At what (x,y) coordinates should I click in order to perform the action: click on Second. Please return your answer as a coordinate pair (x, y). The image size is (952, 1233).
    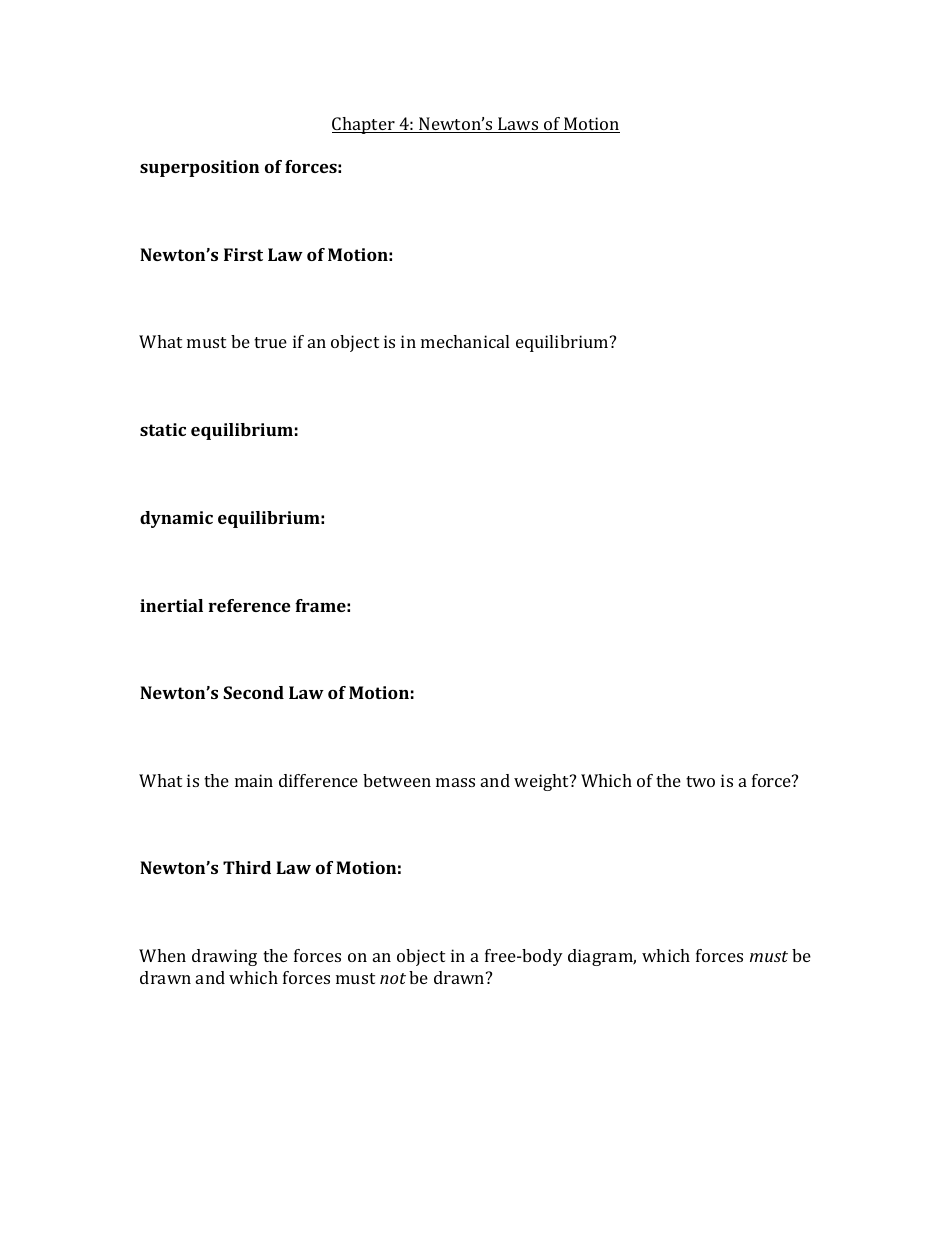
    Looking at the image, I should click on (253, 692).
